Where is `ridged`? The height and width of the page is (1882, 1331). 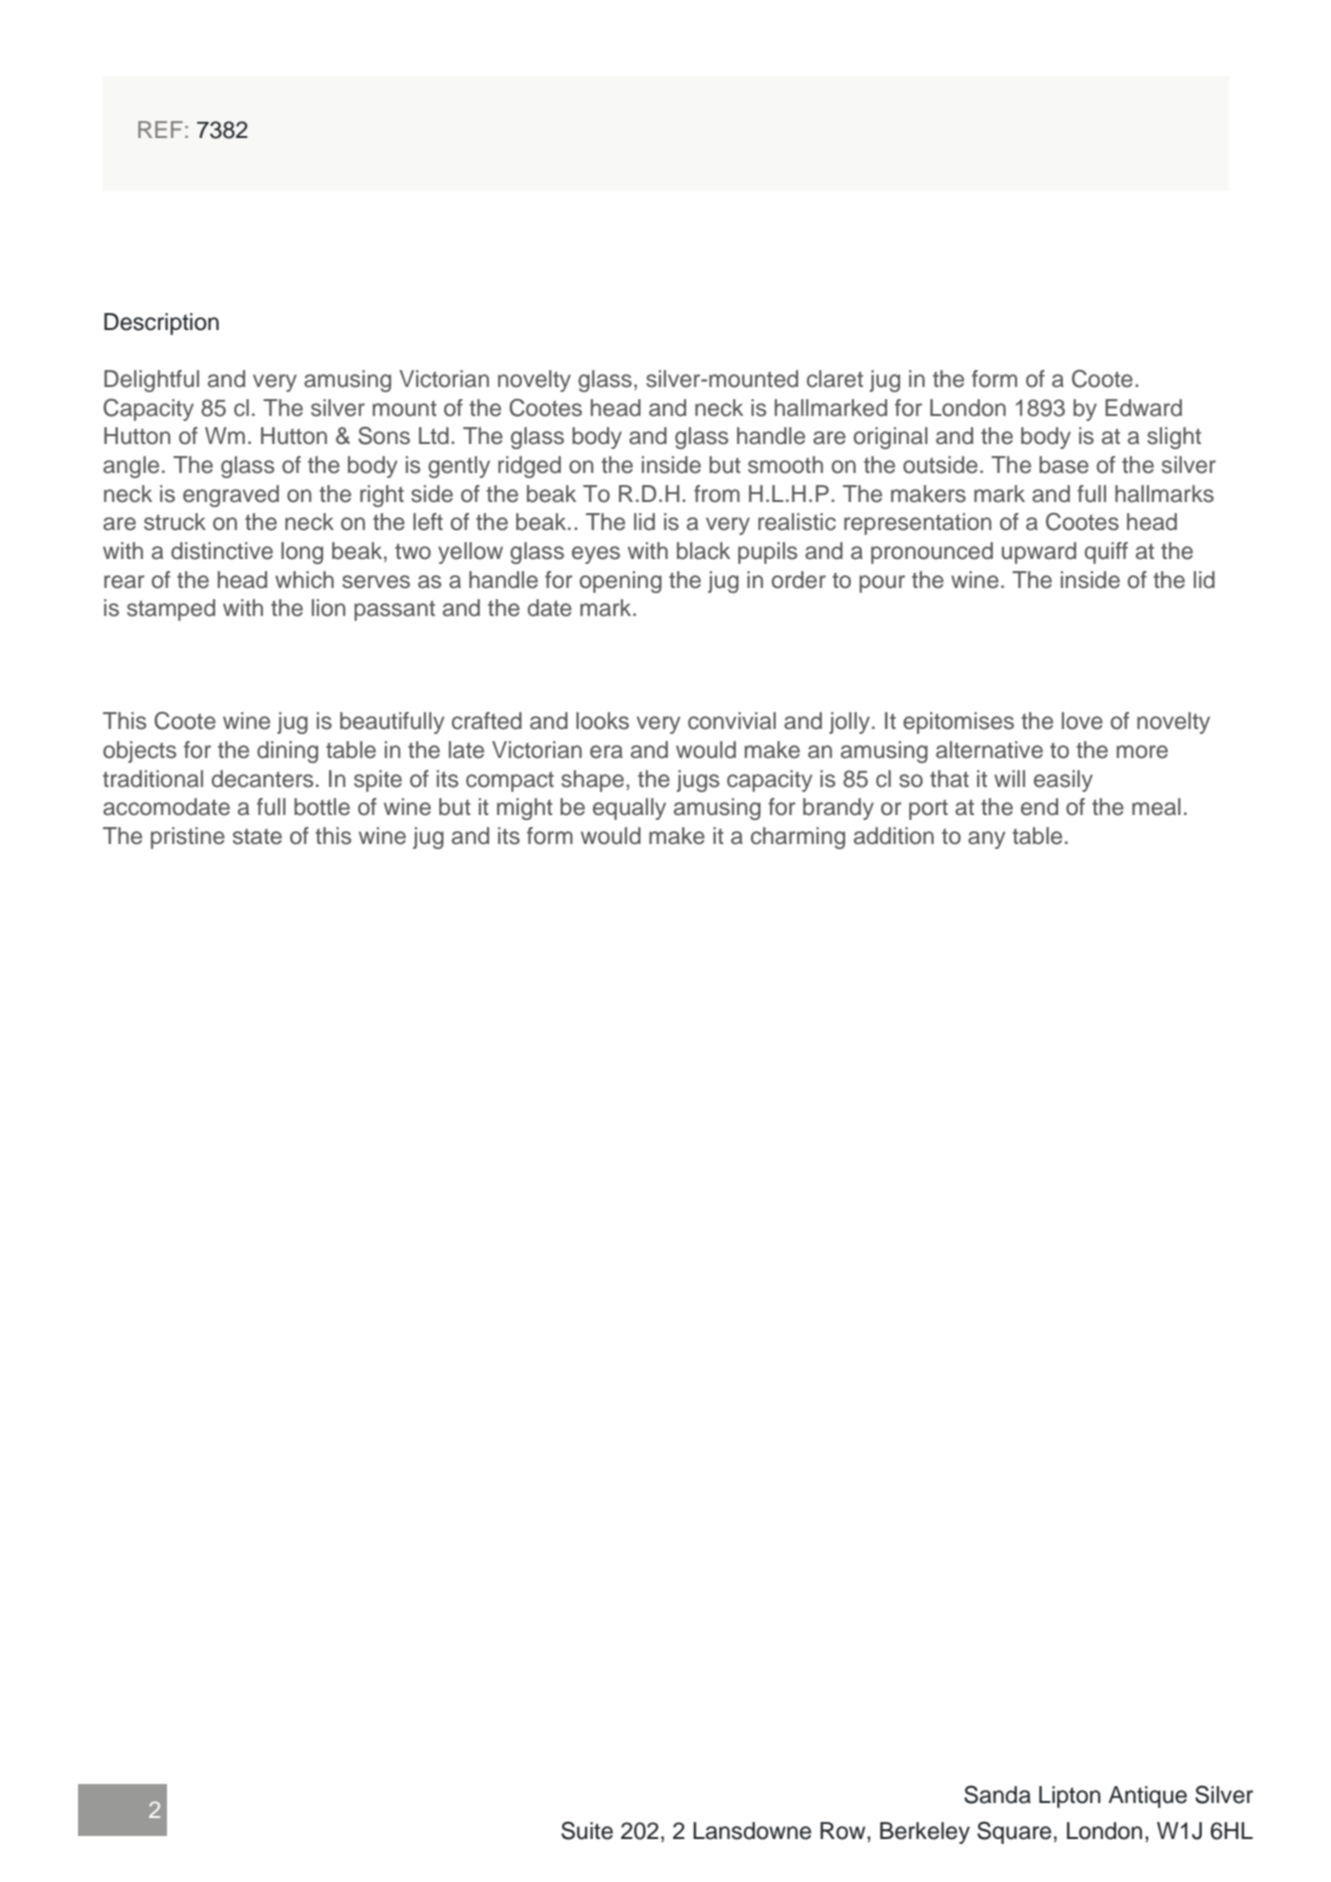
ridged is located at coordinates (529, 467).
